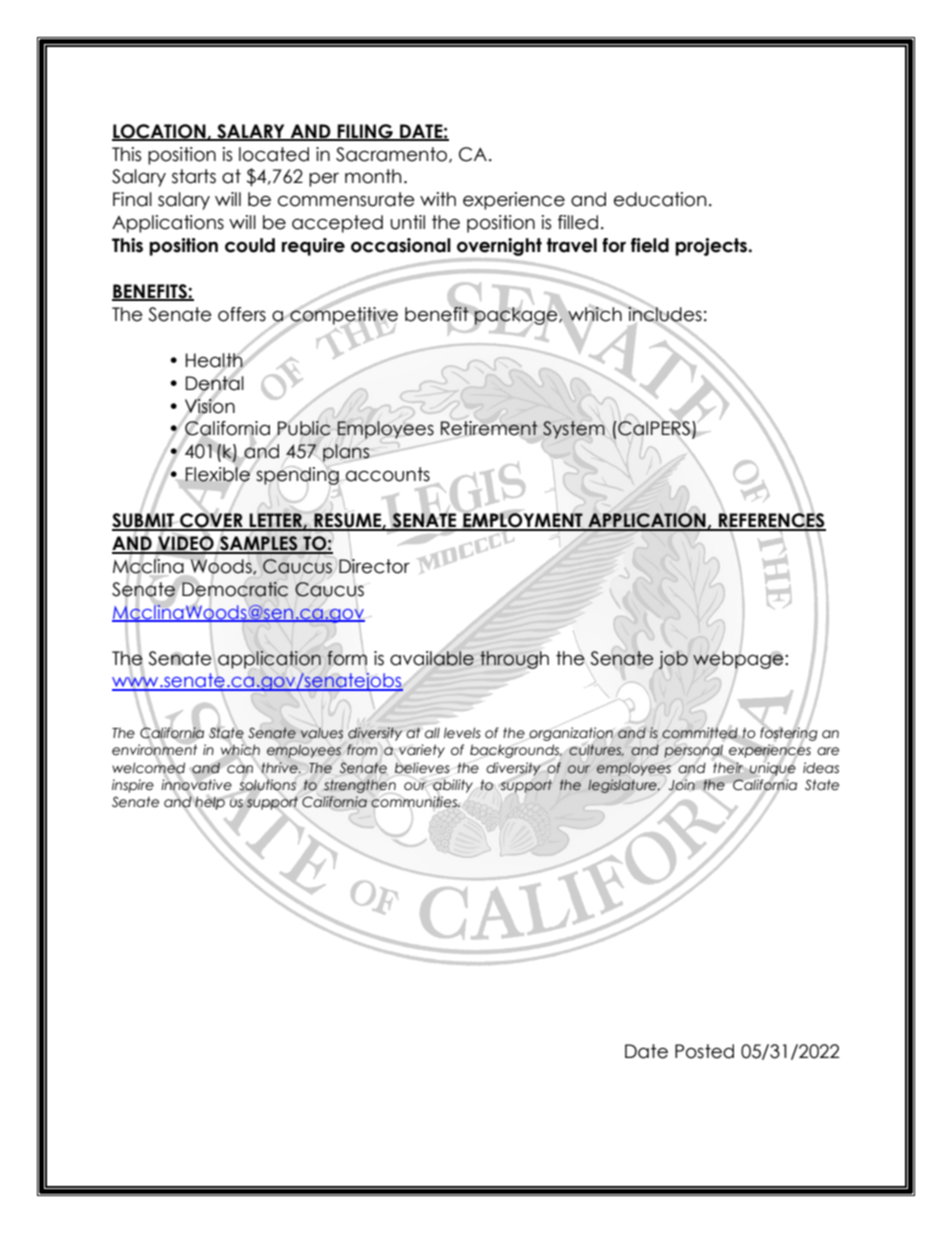 This image has height=1233, width=952. I want to click on starts, so click(194, 176).
